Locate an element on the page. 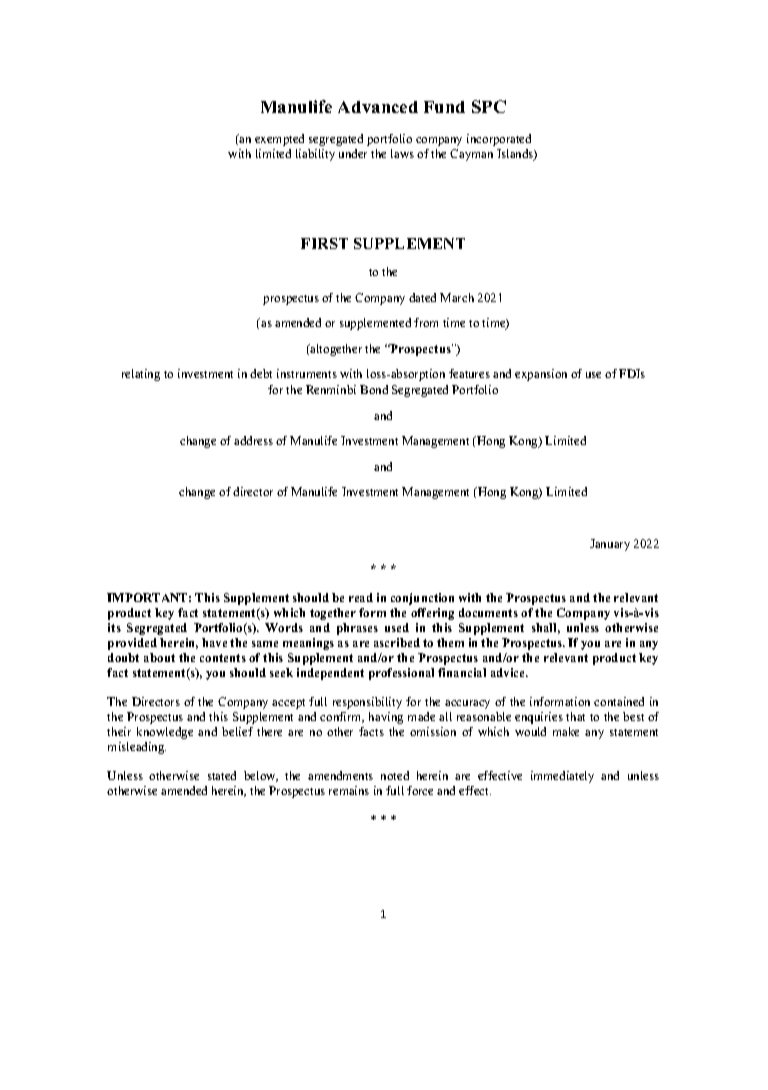 The height and width of the document is (1090, 768). expansion is located at coordinates (541, 375).
